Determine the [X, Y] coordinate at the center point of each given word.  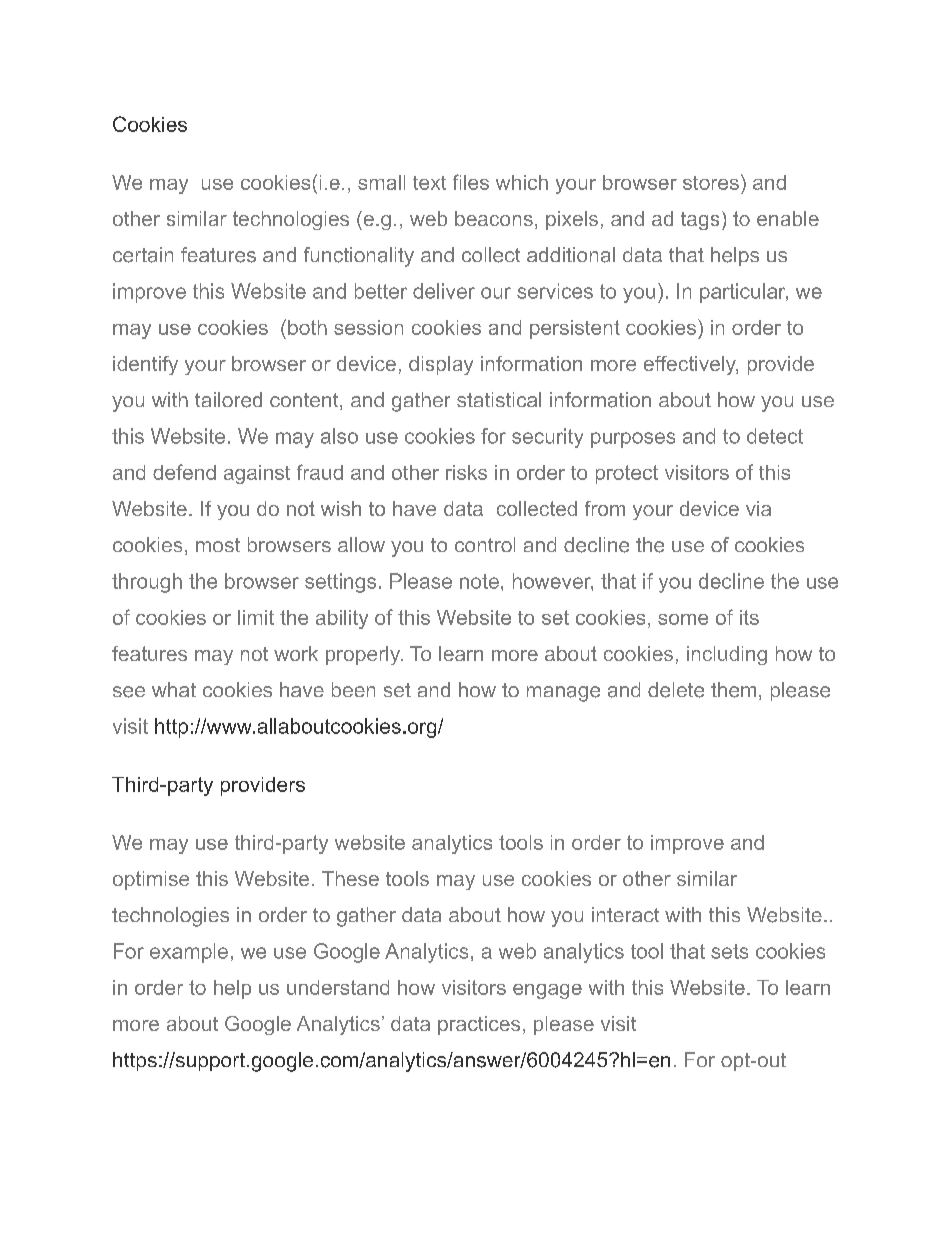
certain [143, 255]
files [471, 182]
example [189, 953]
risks [466, 472]
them [733, 690]
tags [700, 221]
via [758, 508]
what [174, 689]
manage [563, 694]
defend [184, 472]
